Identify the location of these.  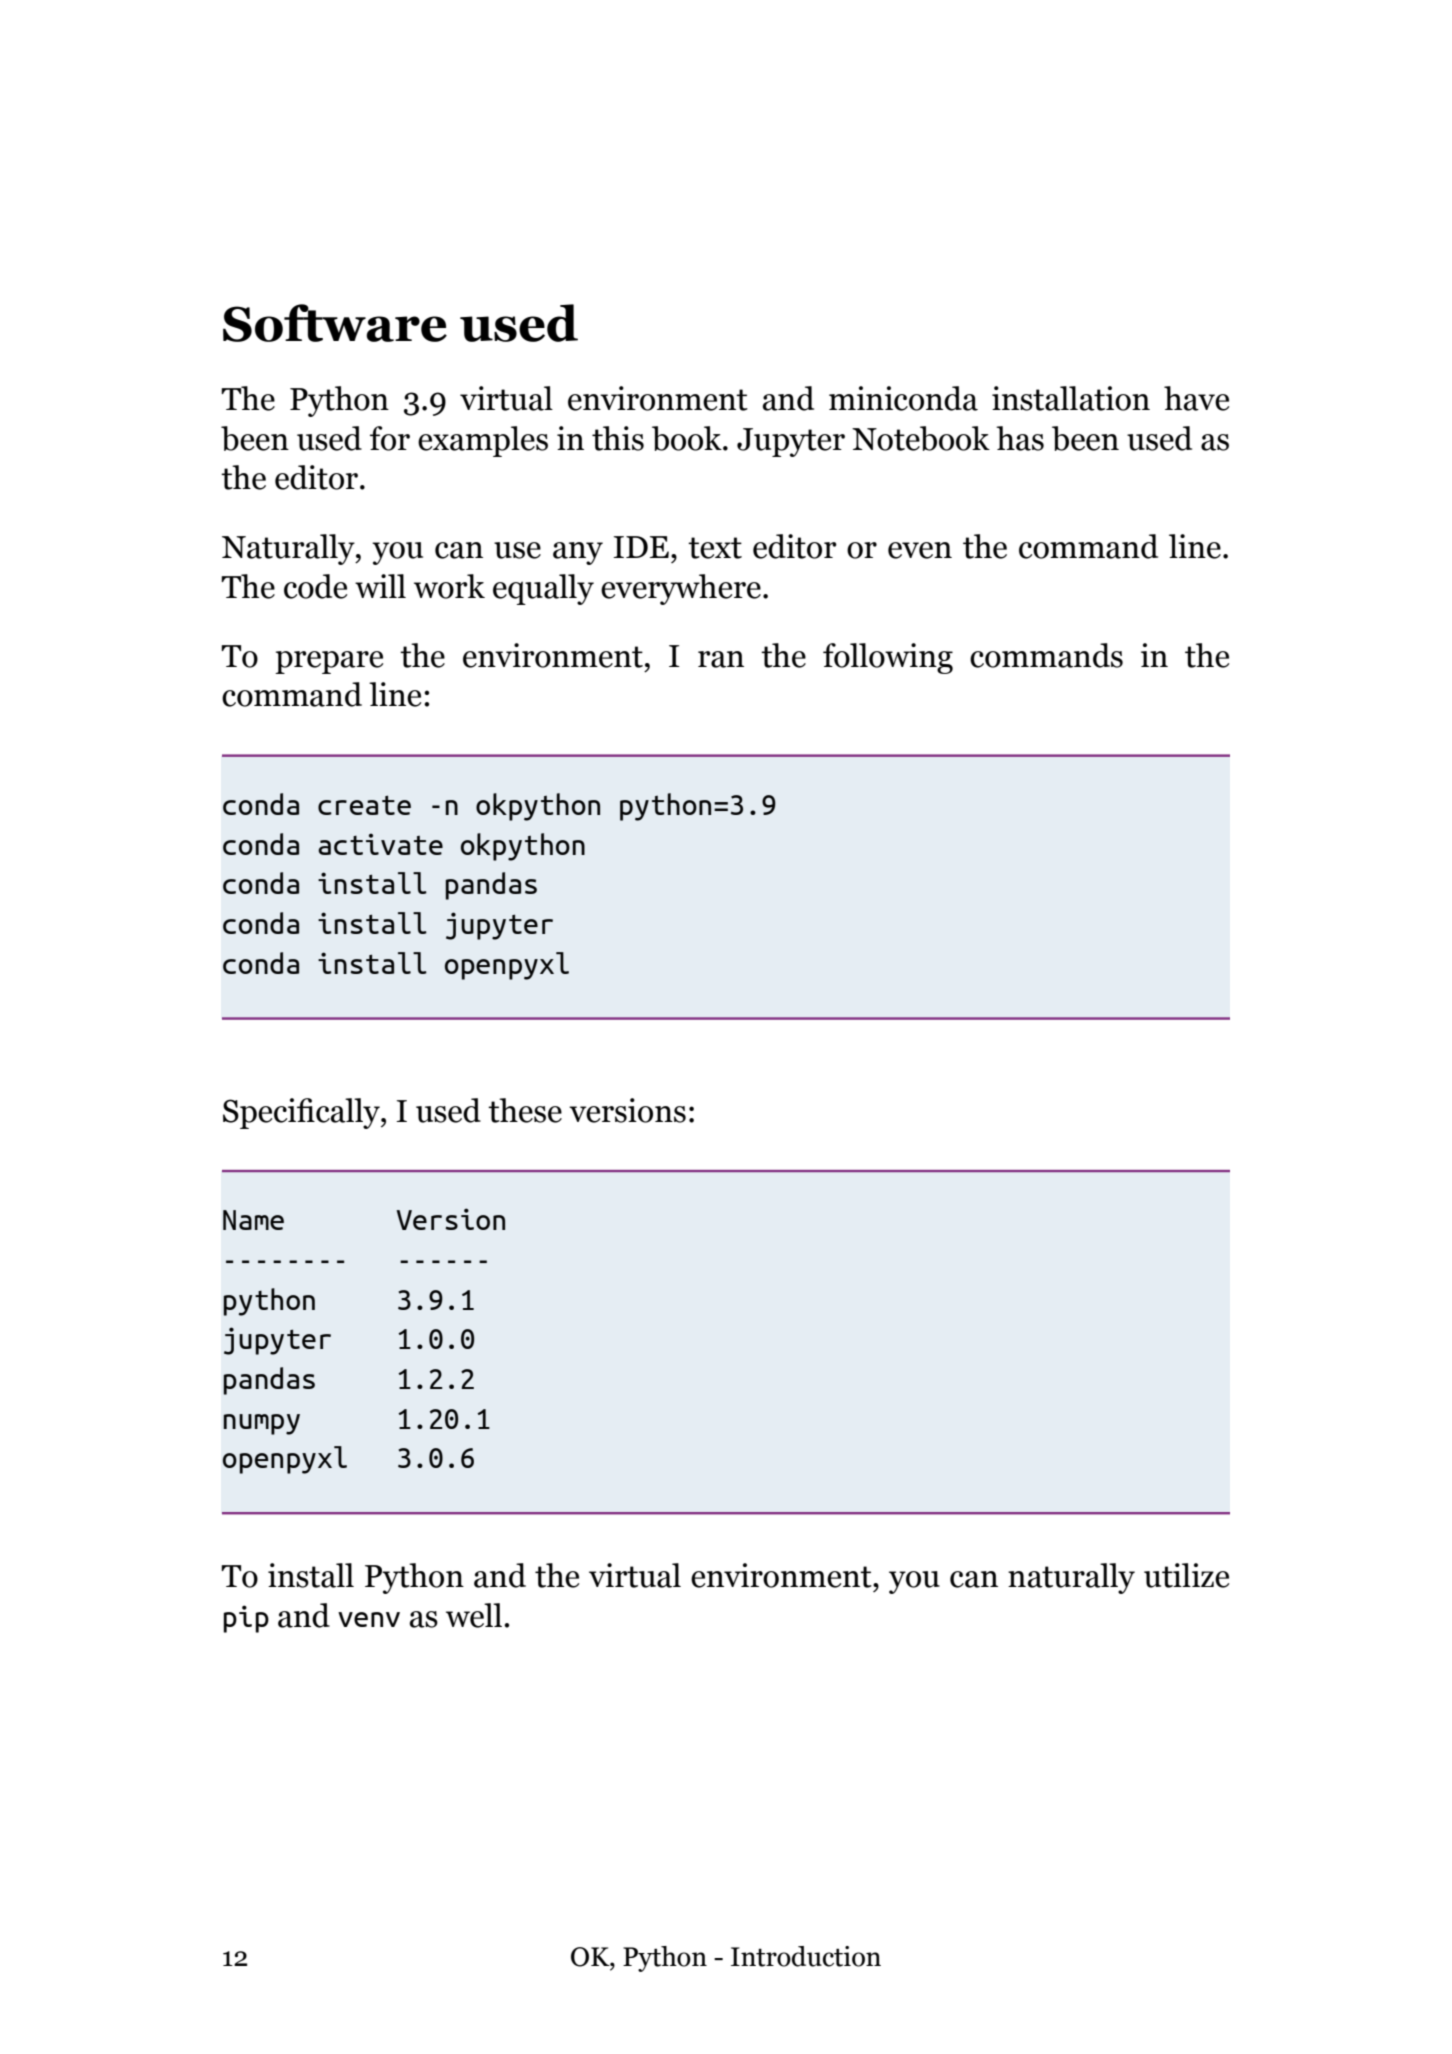
(525, 1110).
